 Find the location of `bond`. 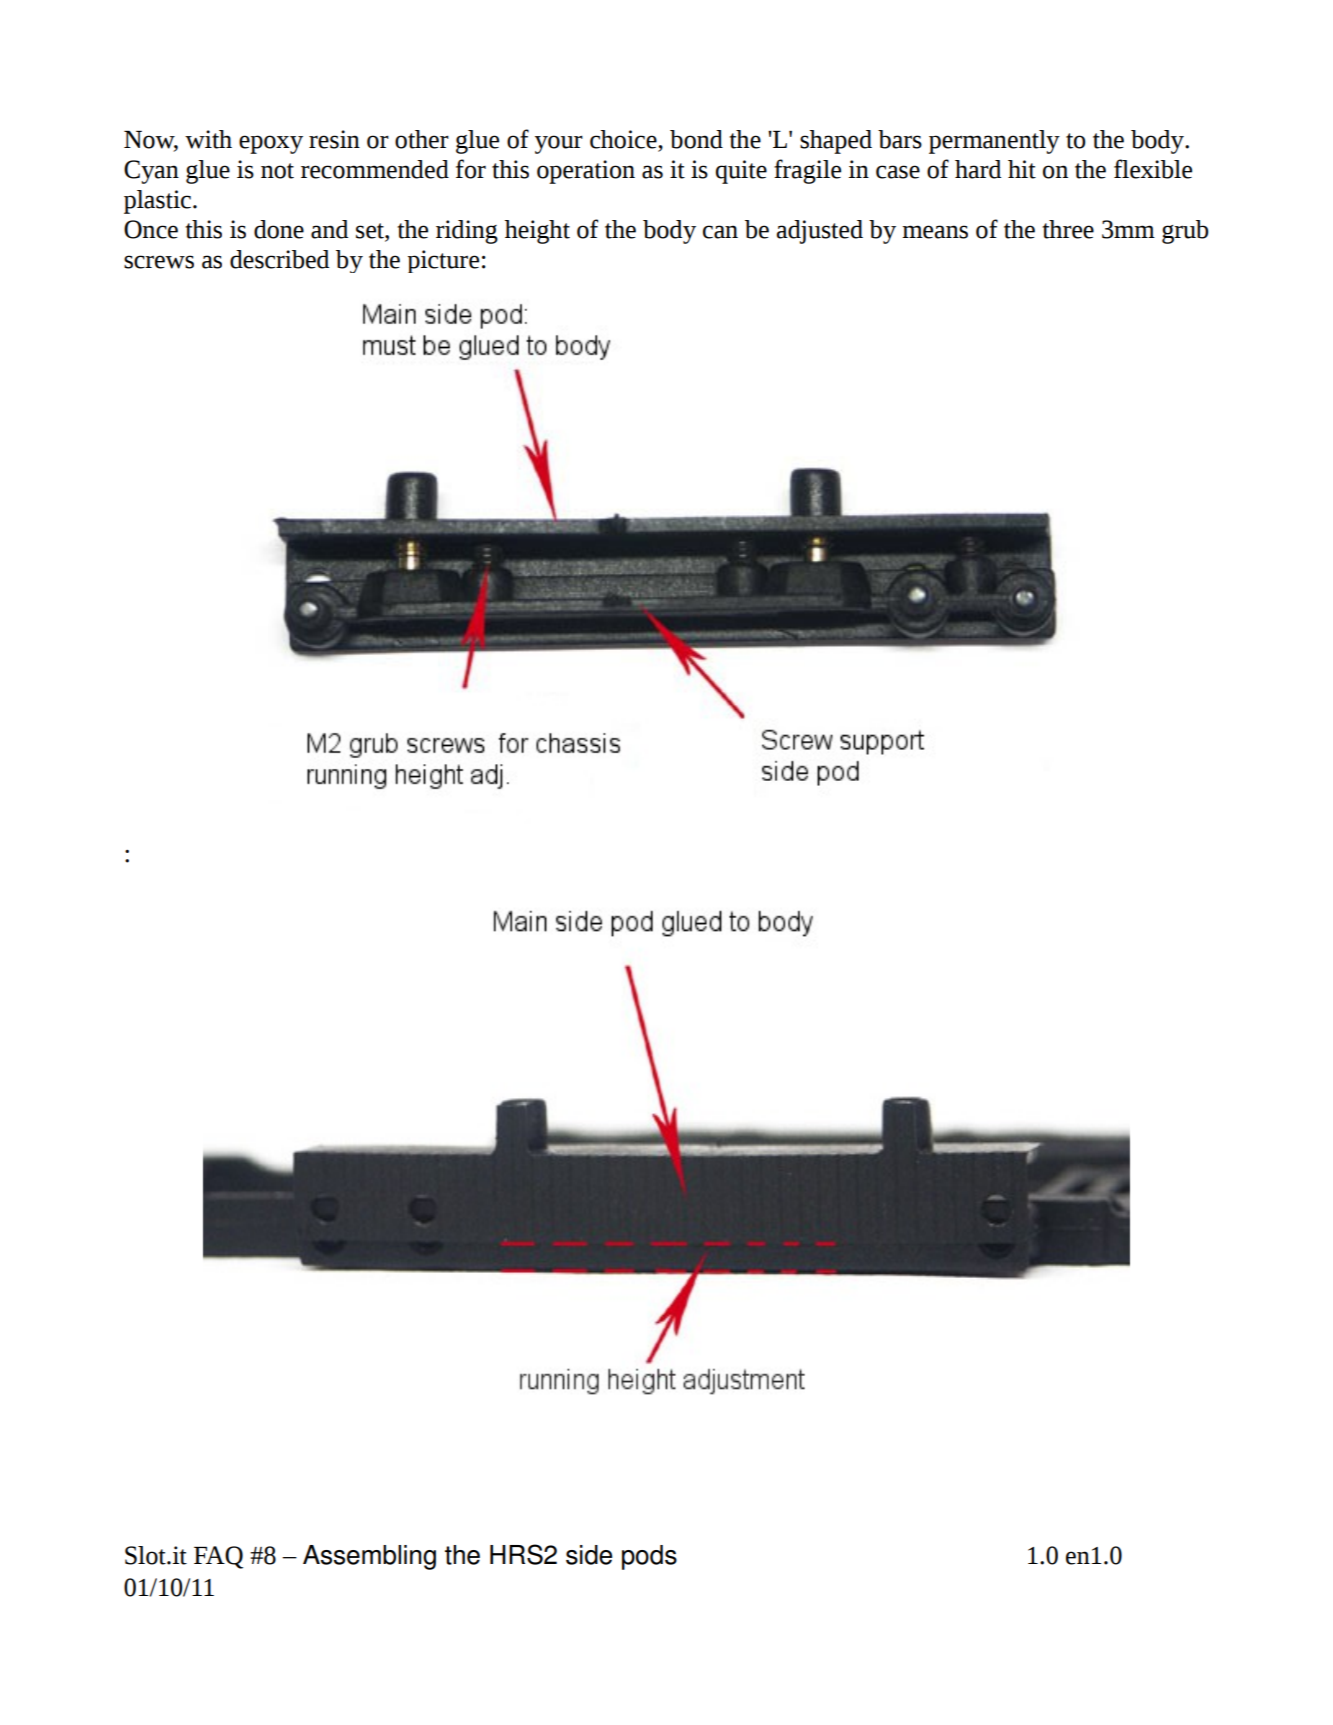

bond is located at coordinates (696, 139).
